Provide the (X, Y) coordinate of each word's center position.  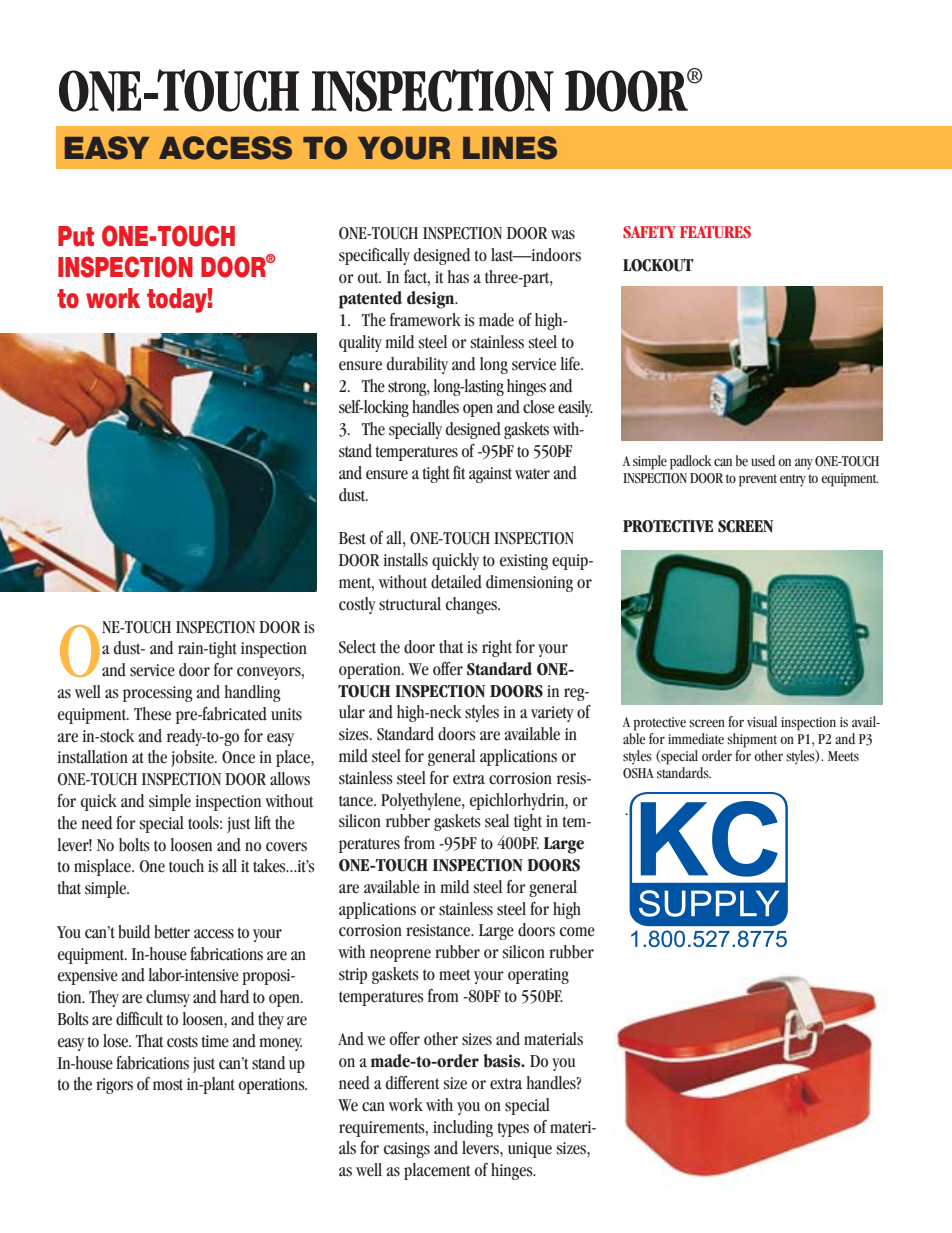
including (463, 1128)
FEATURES (715, 232)
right (497, 648)
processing (158, 694)
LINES (510, 148)
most (168, 1085)
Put (76, 236)
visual (762, 721)
